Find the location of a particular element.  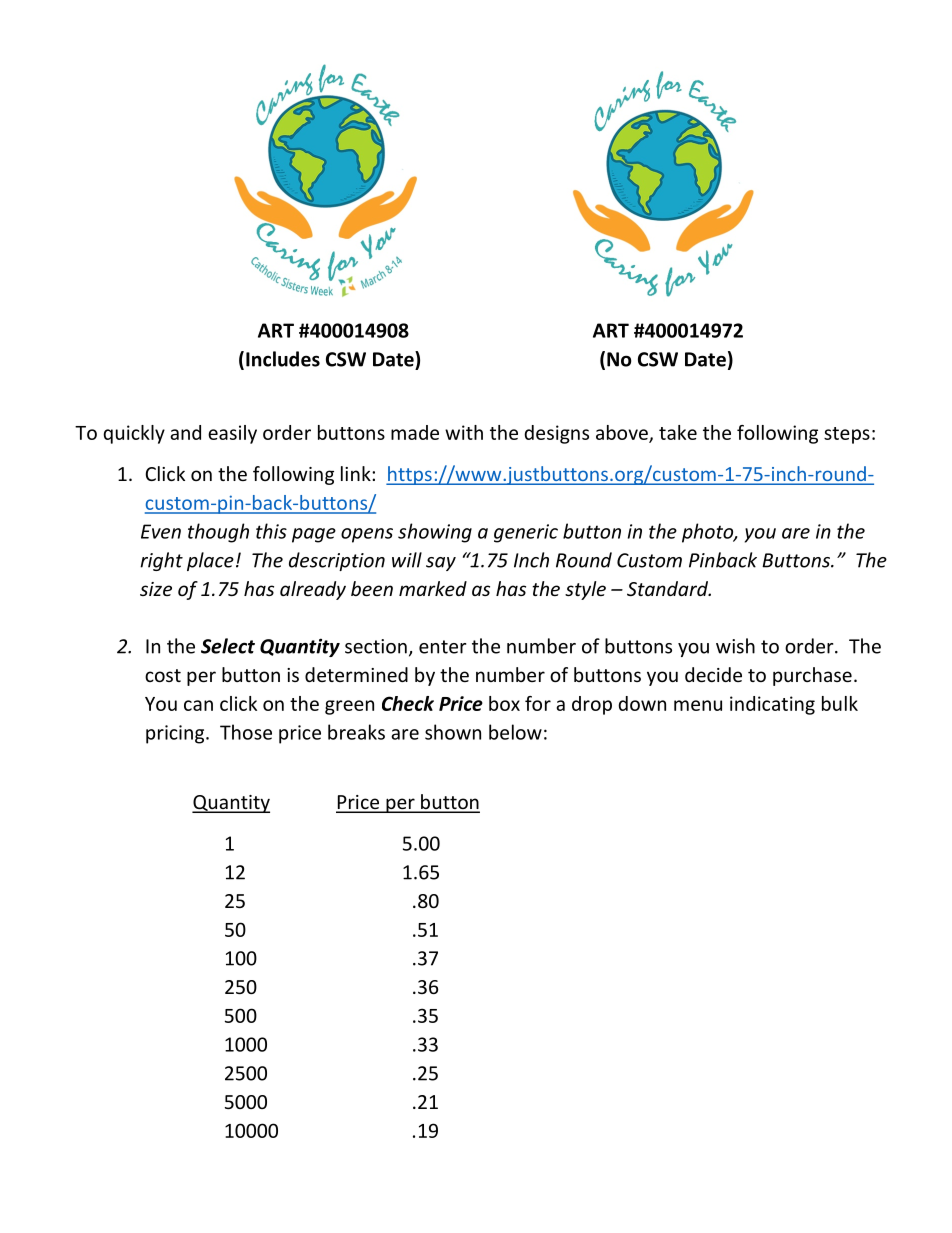

below is located at coordinates (515, 732).
